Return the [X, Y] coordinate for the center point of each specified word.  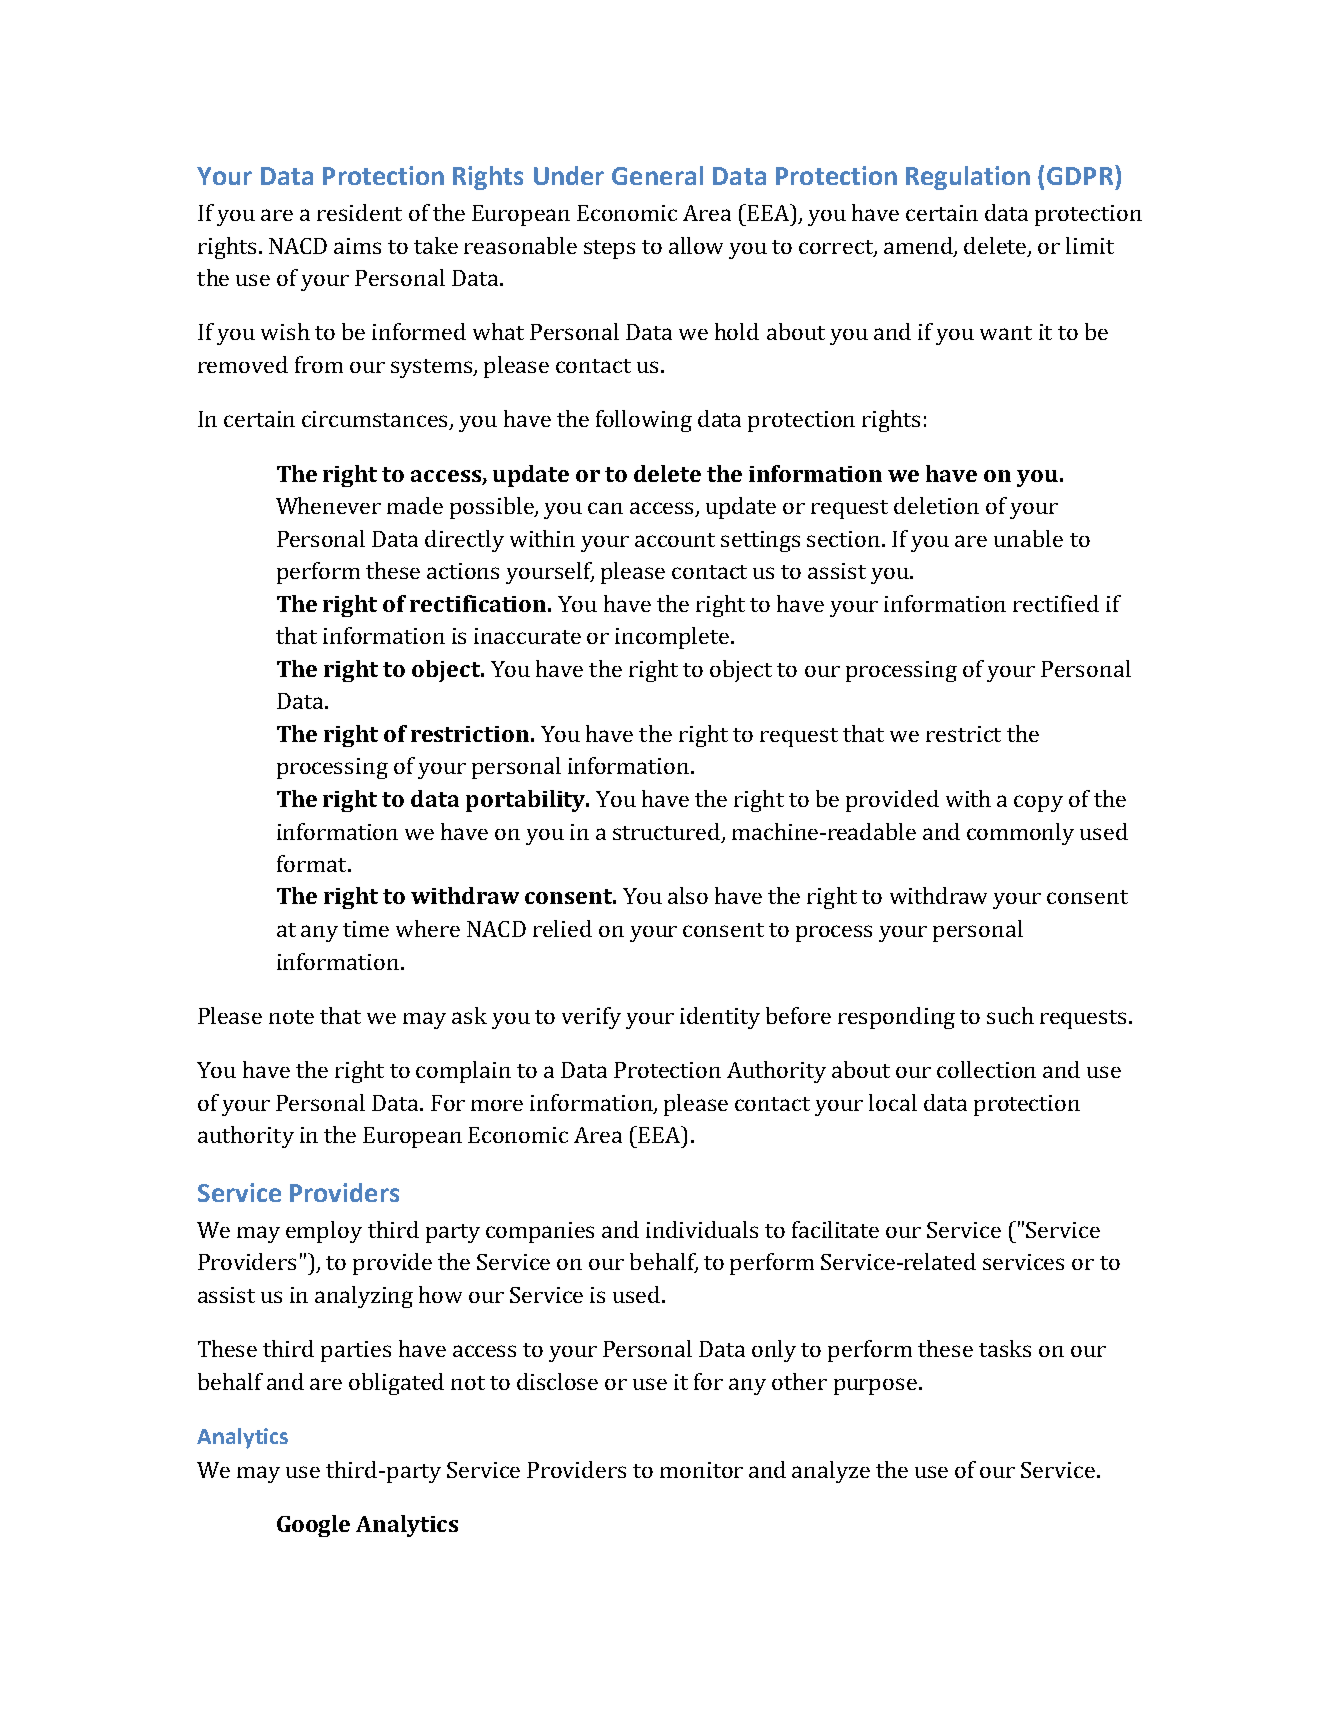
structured [668, 832]
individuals [702, 1229]
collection [986, 1069]
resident [359, 212]
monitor [701, 1470]
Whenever [328, 505]
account [675, 540]
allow [696, 245]
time [366, 929]
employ [324, 1232]
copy [1038, 803]
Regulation [968, 178]
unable [1028, 538]
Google [313, 1526]
